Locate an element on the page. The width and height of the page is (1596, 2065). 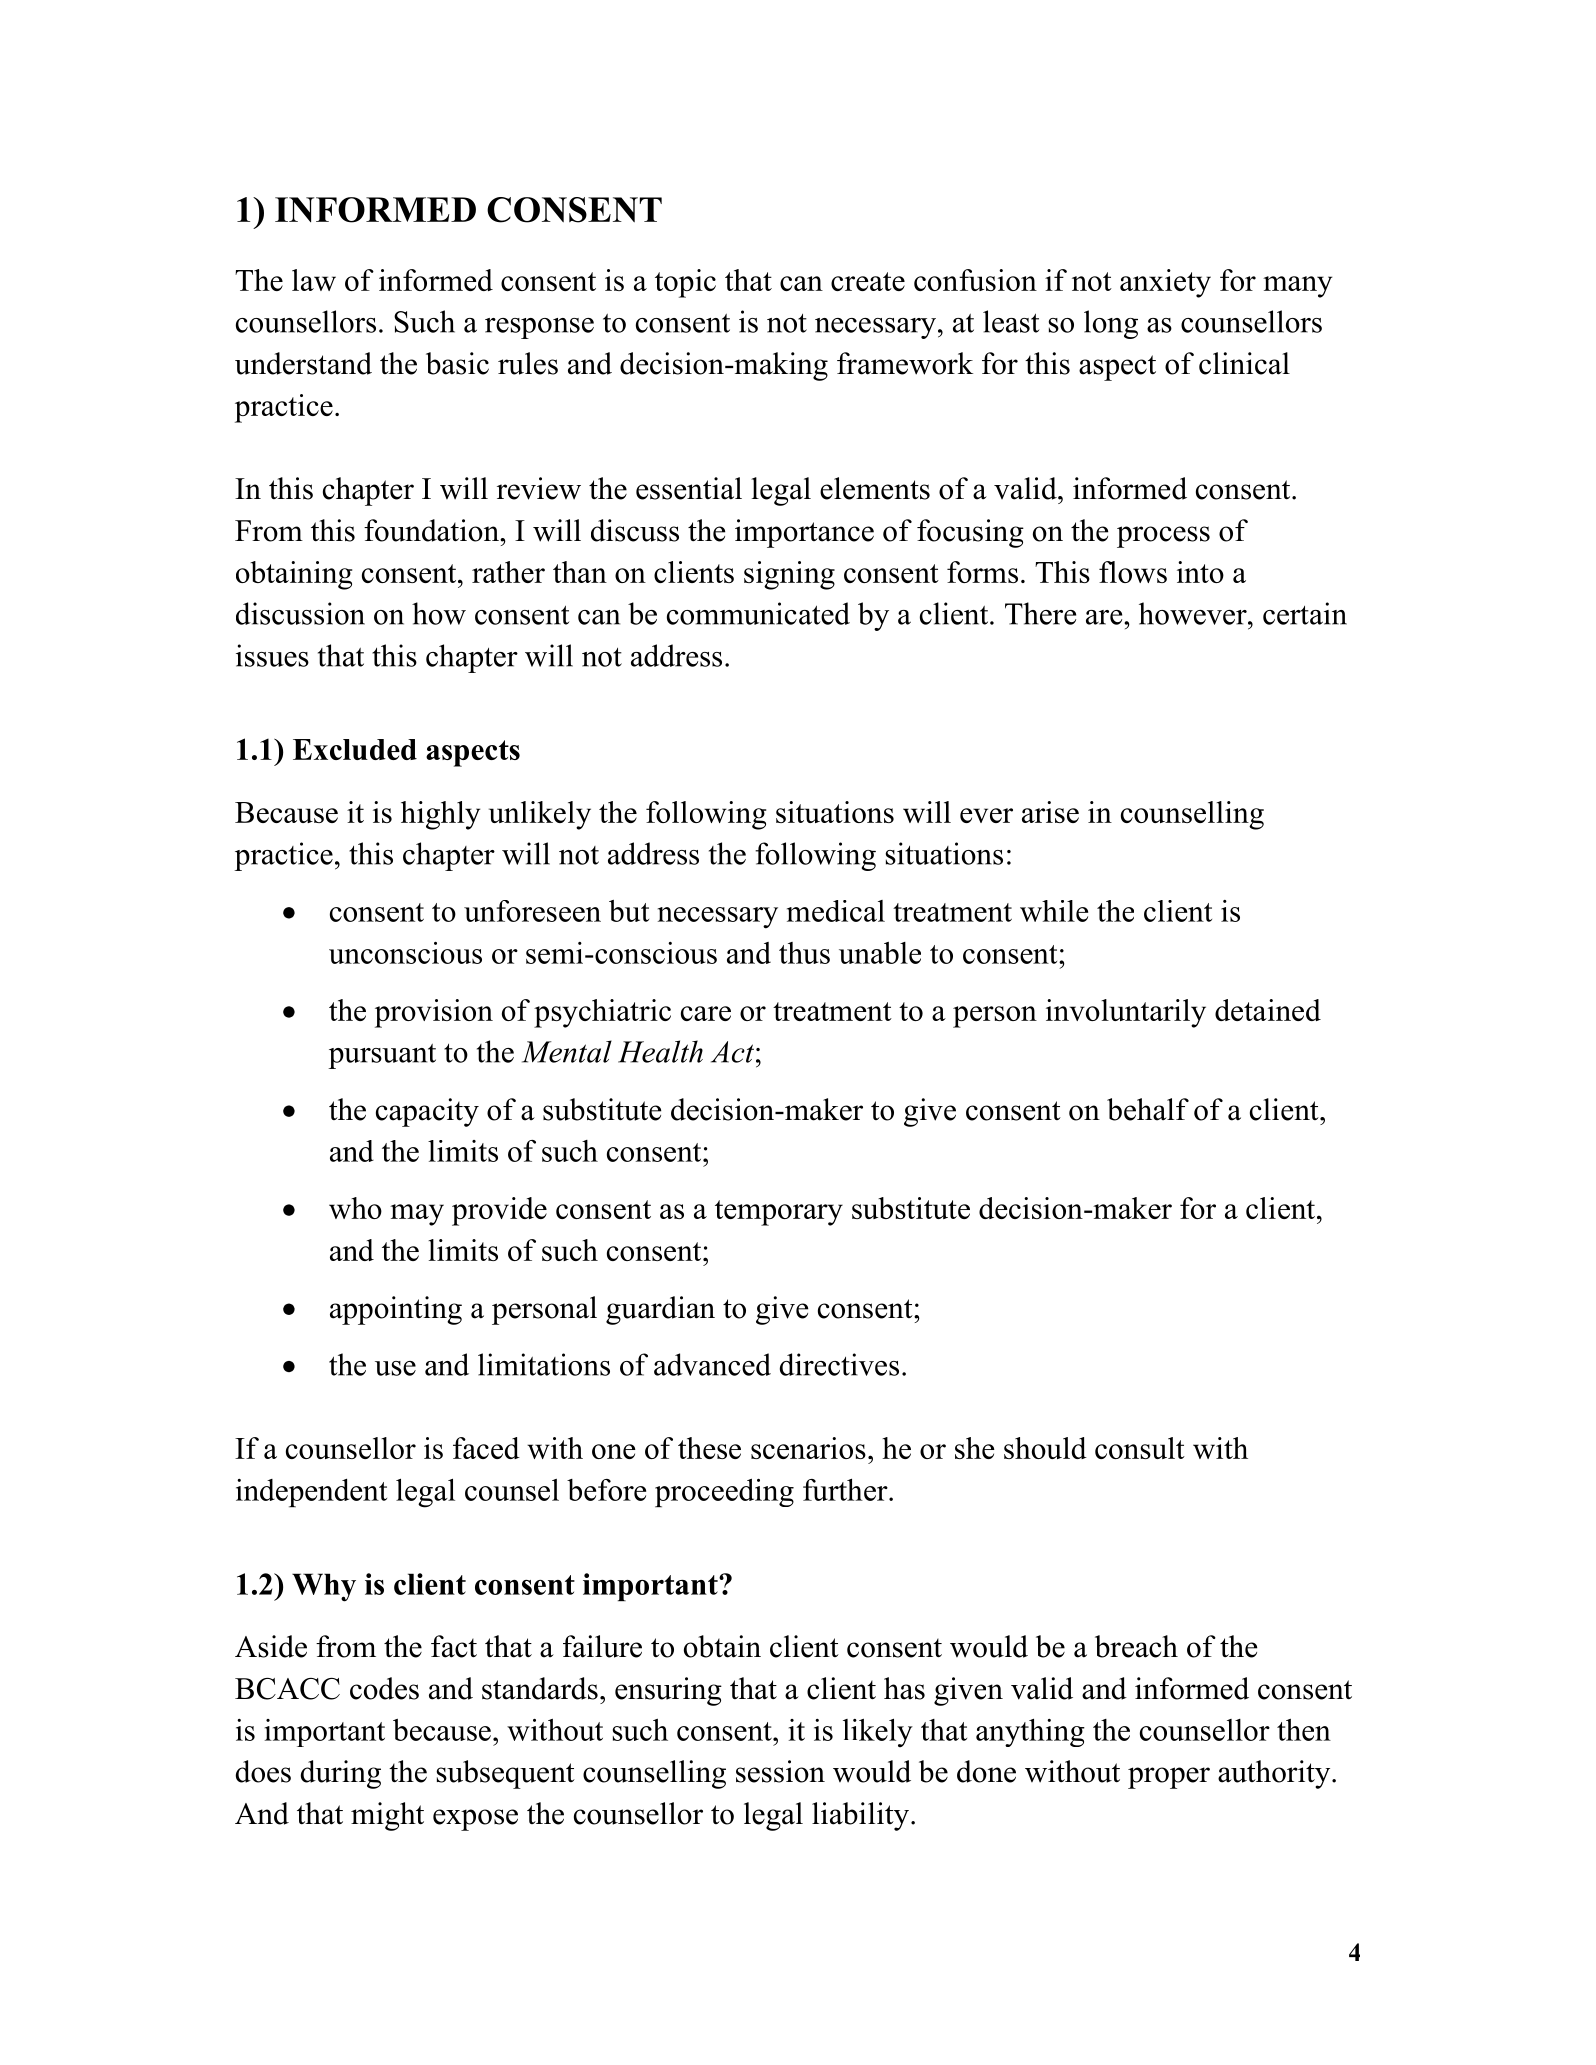
create is located at coordinates (868, 281).
